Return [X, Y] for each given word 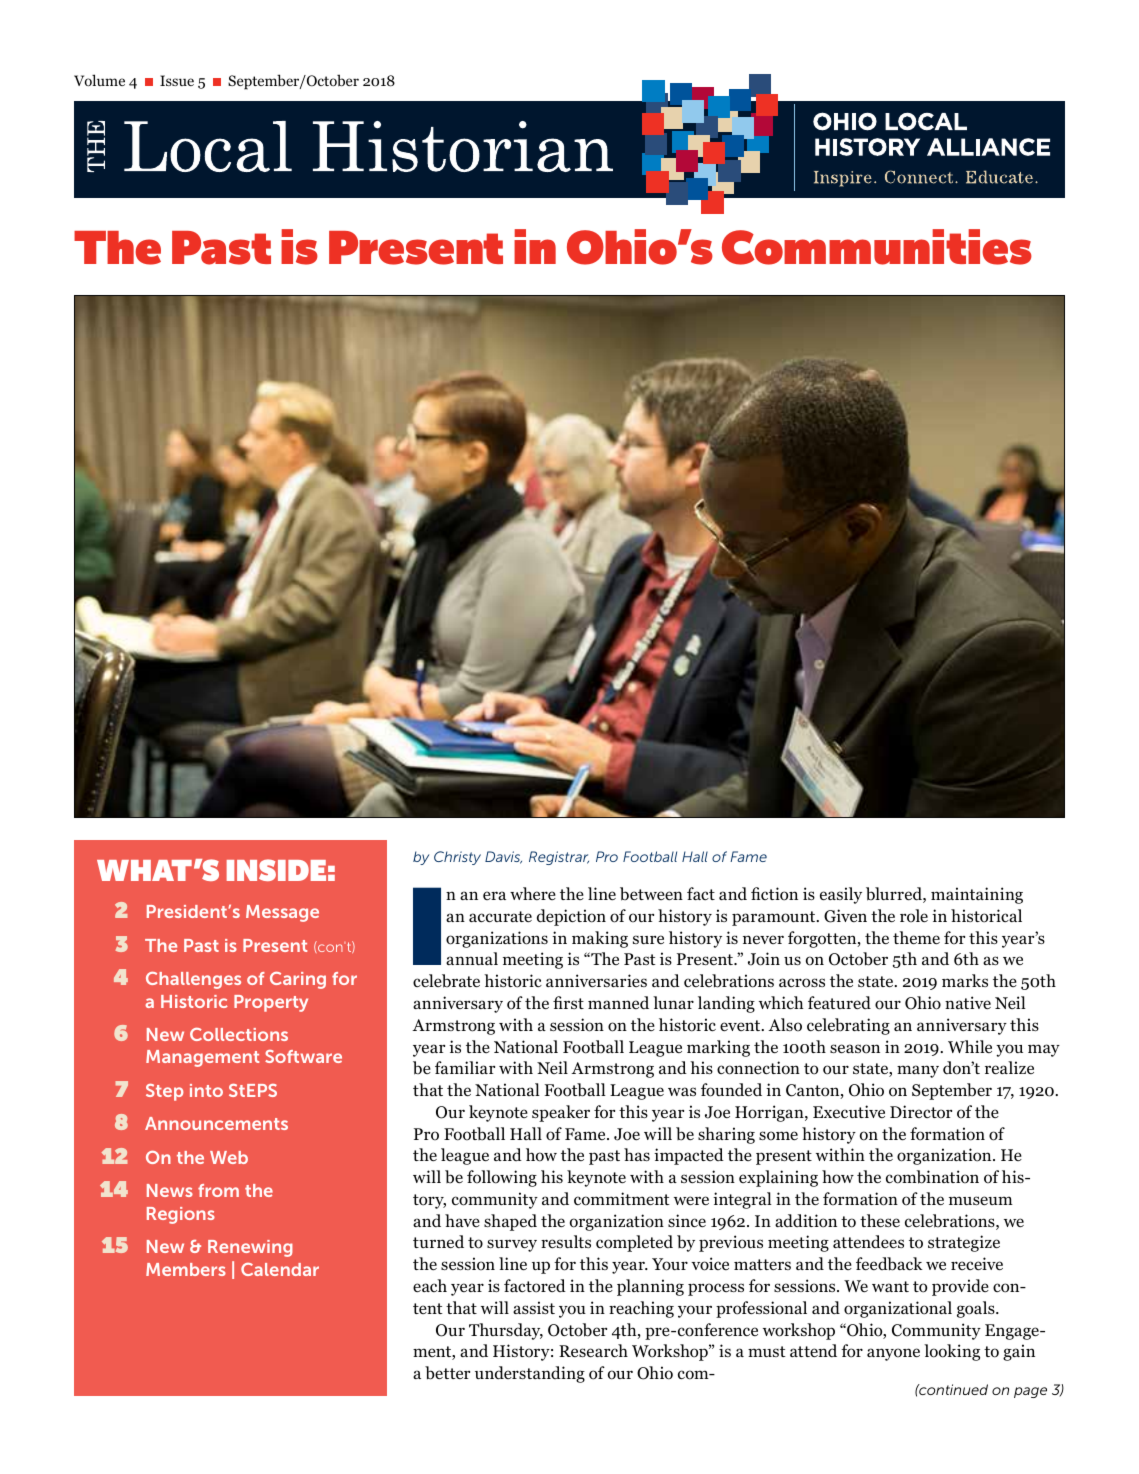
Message [282, 913]
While [970, 1046]
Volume [99, 80]
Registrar [559, 858]
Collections [239, 1034]
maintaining [977, 895]
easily [841, 895]
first [568, 1002]
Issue [177, 80]
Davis [503, 857]
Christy [457, 858]
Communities [877, 247]
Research [593, 1350]
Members [186, 1269]
